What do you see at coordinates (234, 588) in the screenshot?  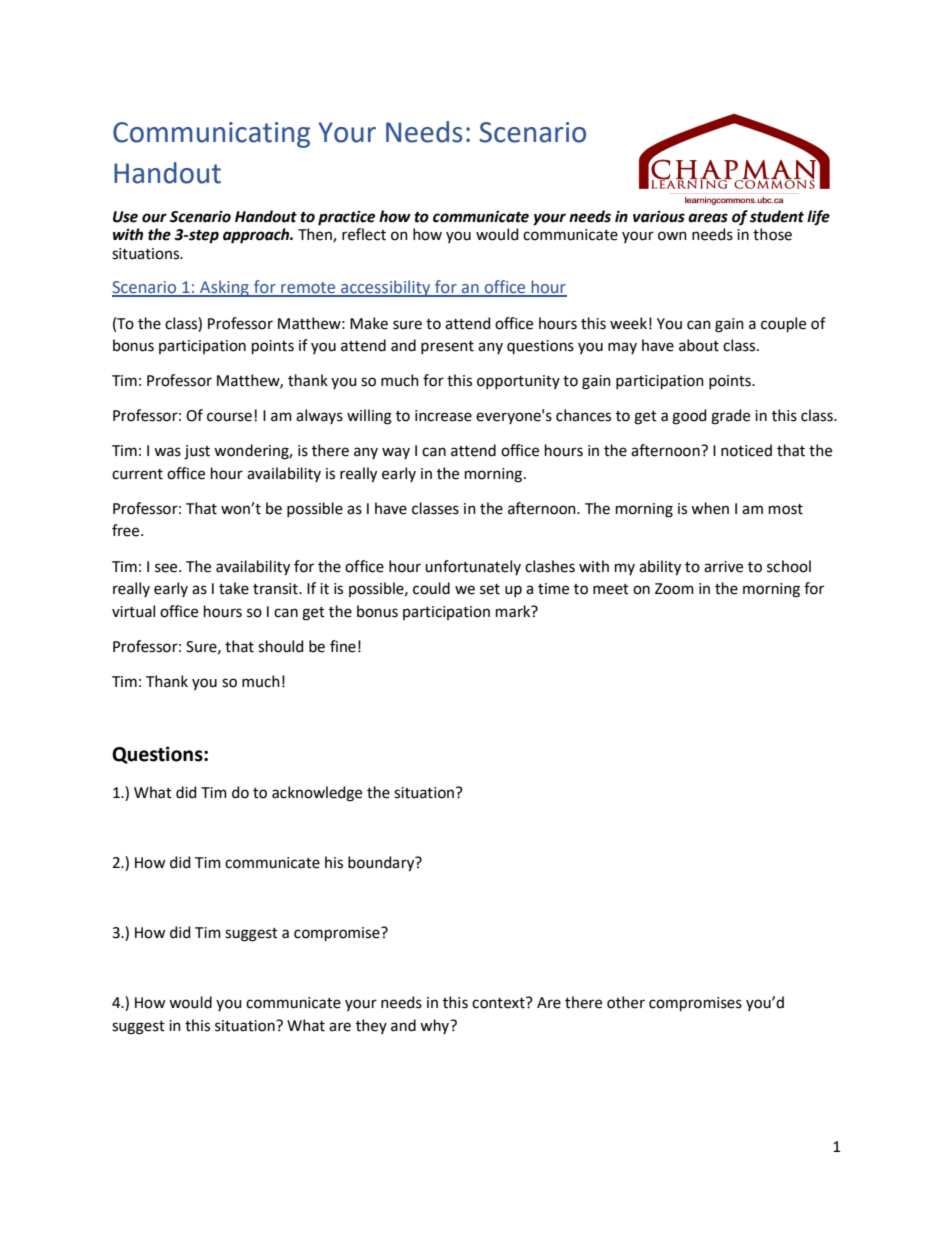 I see `take` at bounding box center [234, 588].
